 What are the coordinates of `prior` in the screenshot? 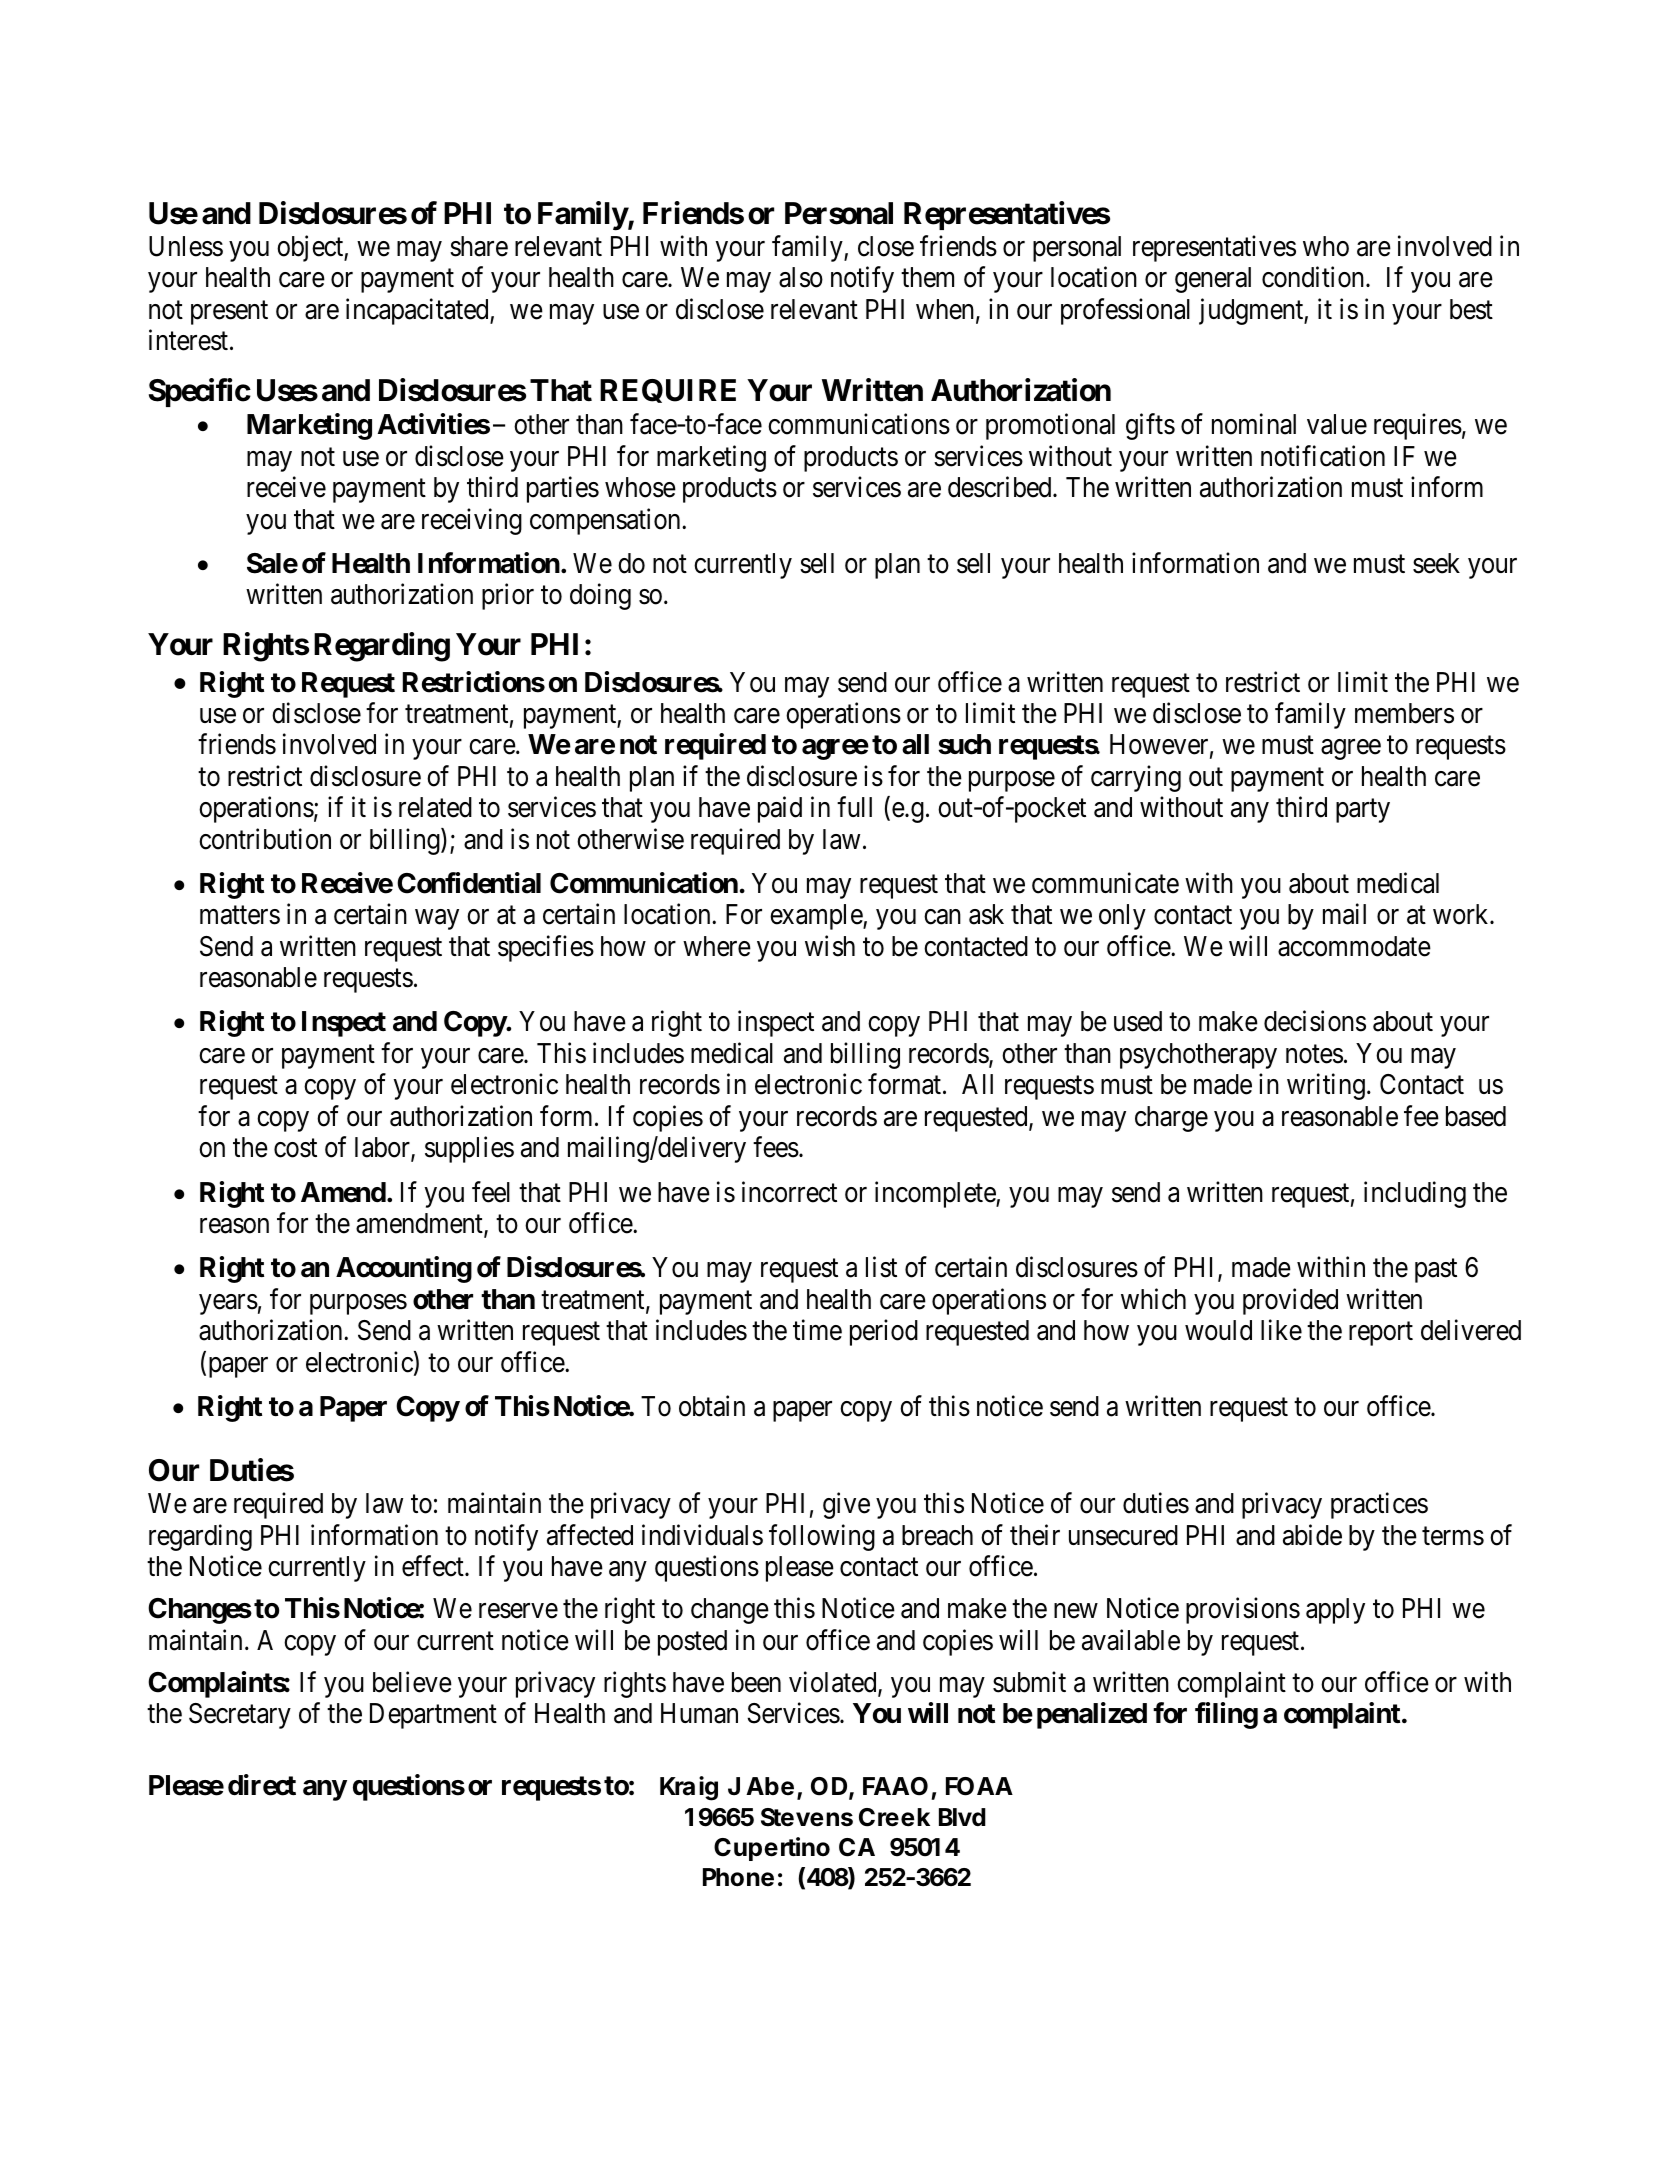 It's located at (508, 597).
